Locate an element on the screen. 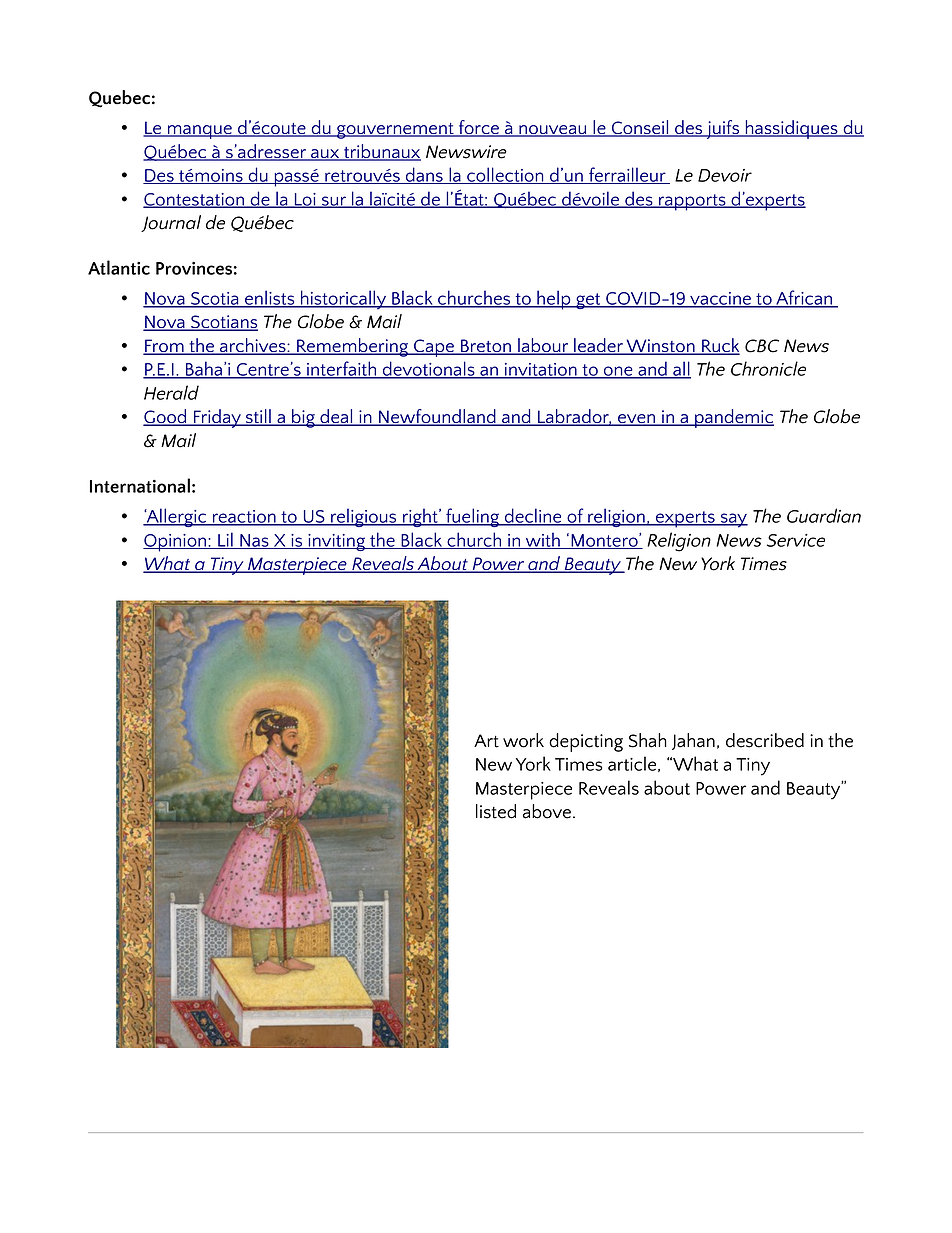  Loi is located at coordinates (305, 200).
